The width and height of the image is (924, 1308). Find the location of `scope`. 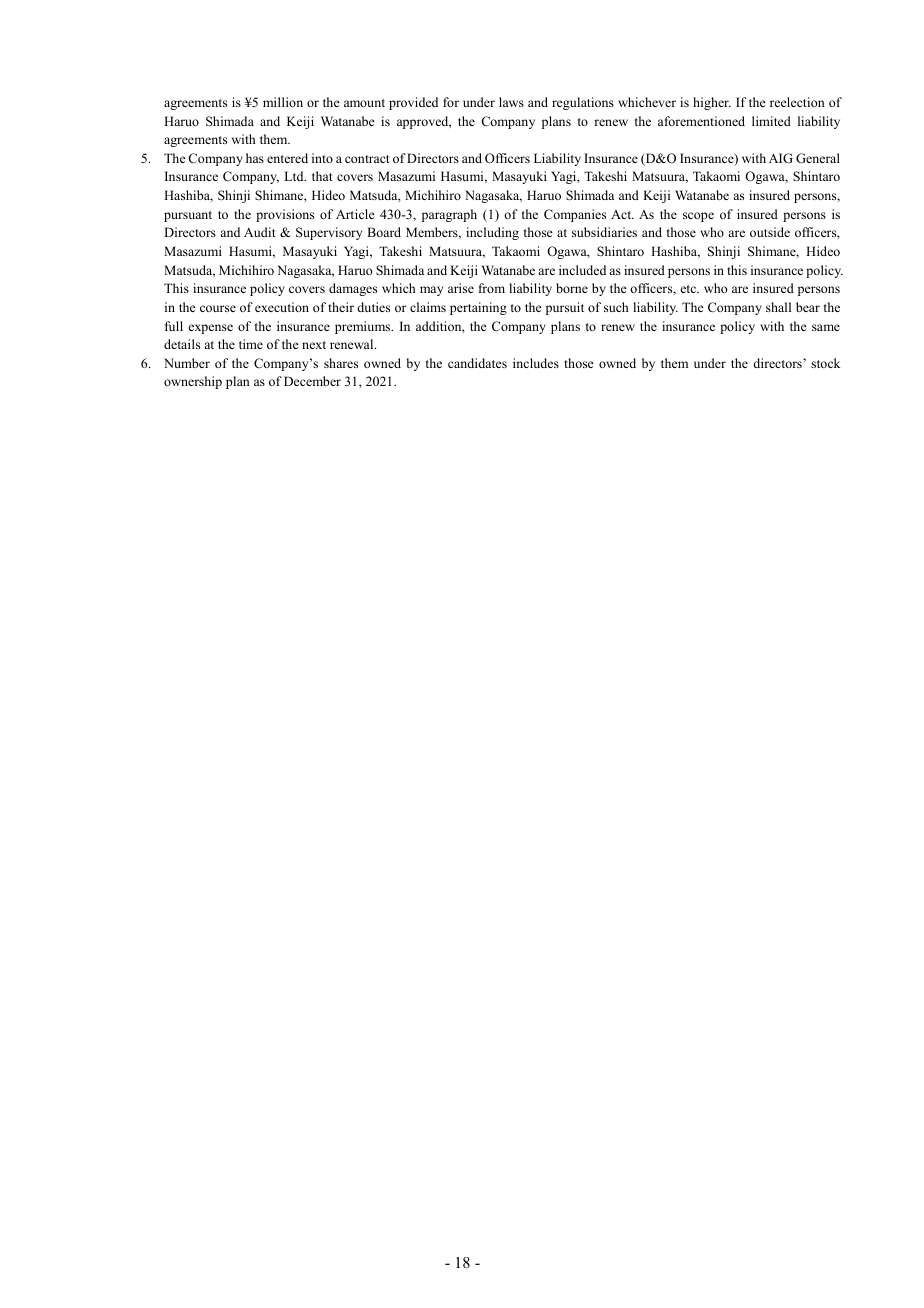

scope is located at coordinates (698, 217).
